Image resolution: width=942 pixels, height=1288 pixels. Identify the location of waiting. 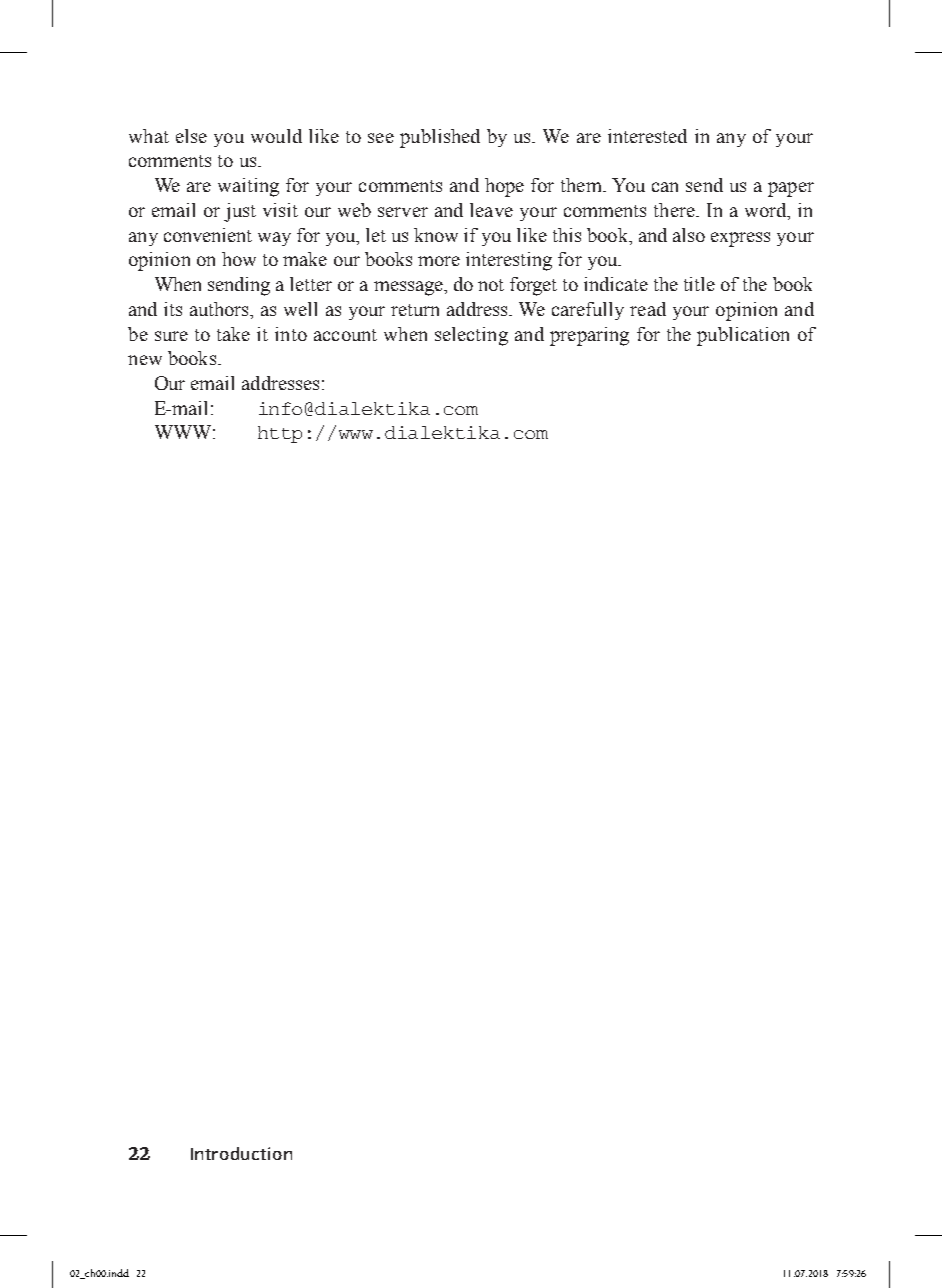
(248, 187).
